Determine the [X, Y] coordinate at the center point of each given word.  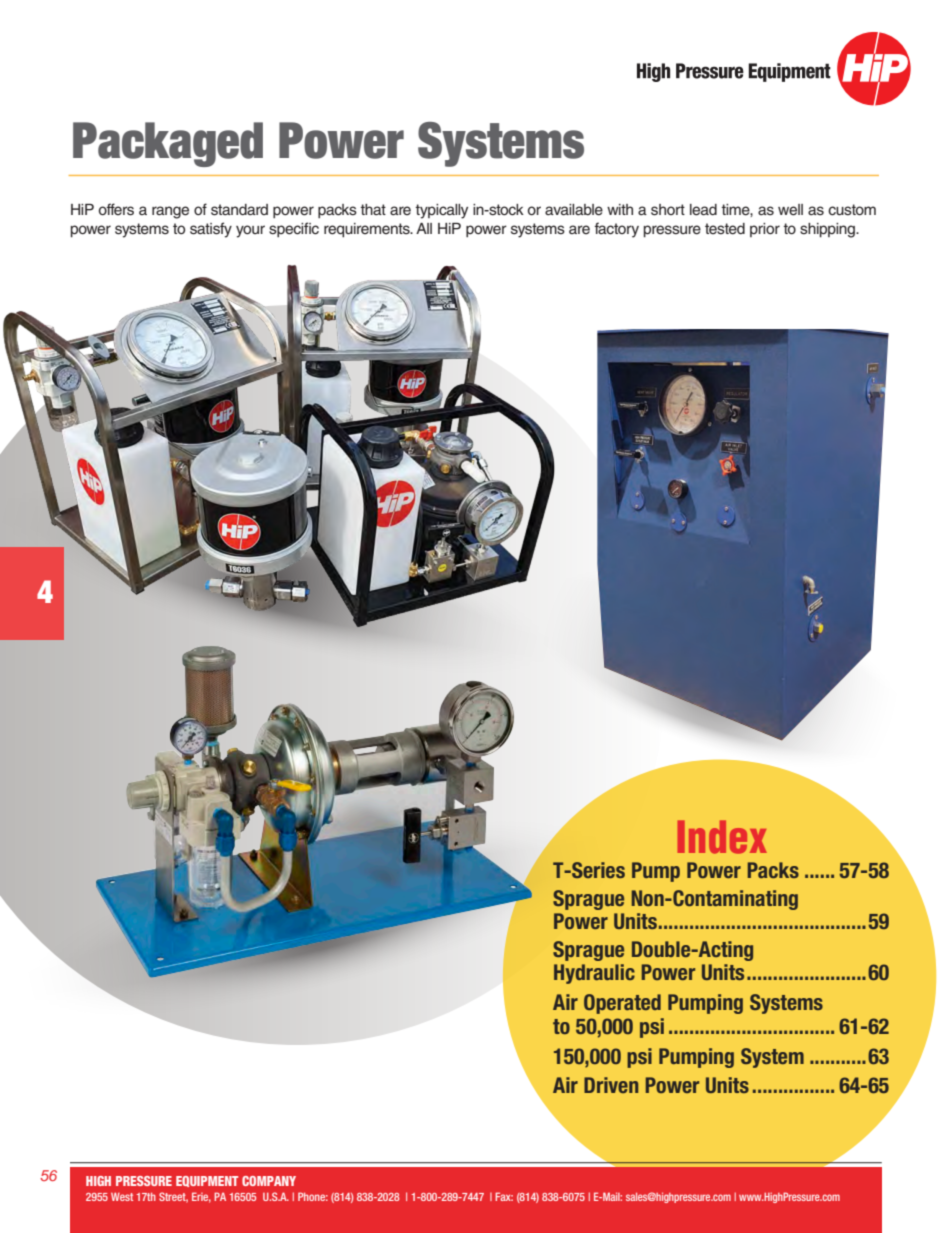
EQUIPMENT [207, 1181]
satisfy [211, 230]
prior [765, 230]
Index [722, 837]
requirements [368, 230]
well [790, 210]
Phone [313, 1196]
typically [441, 211]
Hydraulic [594, 974]
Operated [622, 1004]
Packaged [168, 144]
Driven [611, 1085]
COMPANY [269, 1181]
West [122, 1196]
